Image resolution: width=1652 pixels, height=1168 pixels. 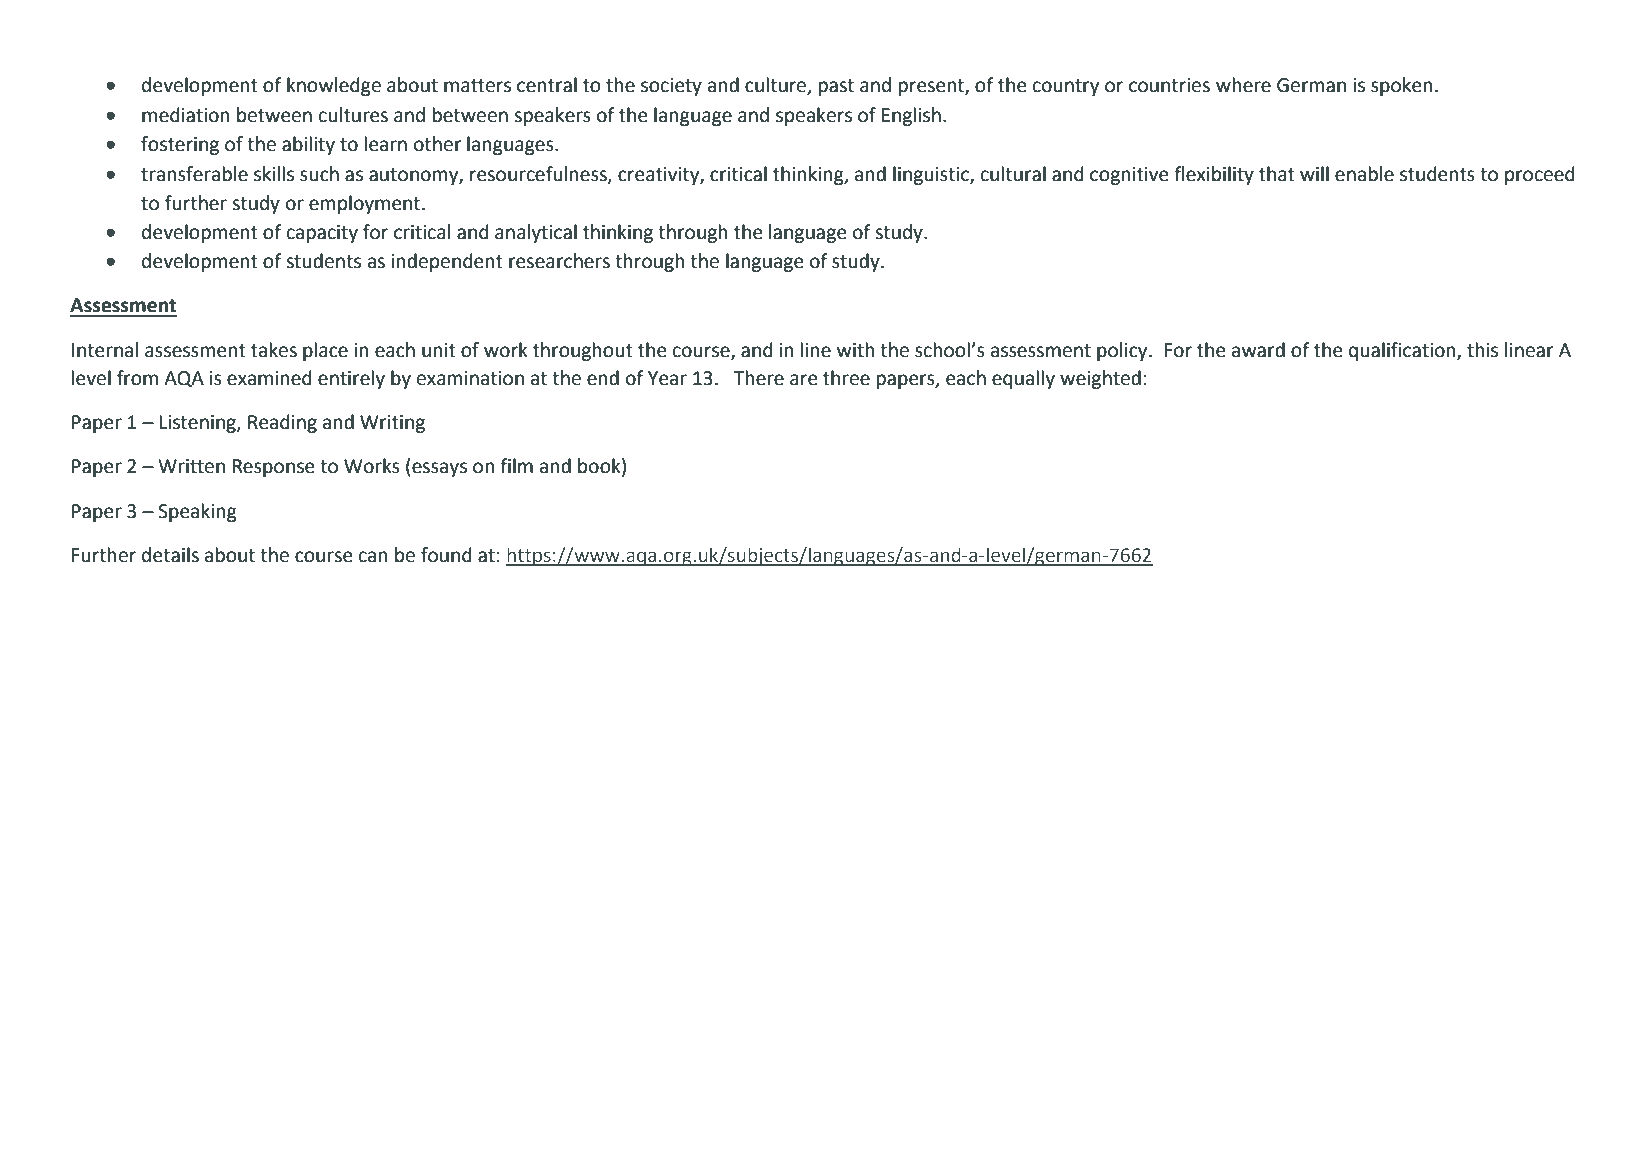 What do you see at coordinates (836, 87) in the screenshot?
I see `past` at bounding box center [836, 87].
